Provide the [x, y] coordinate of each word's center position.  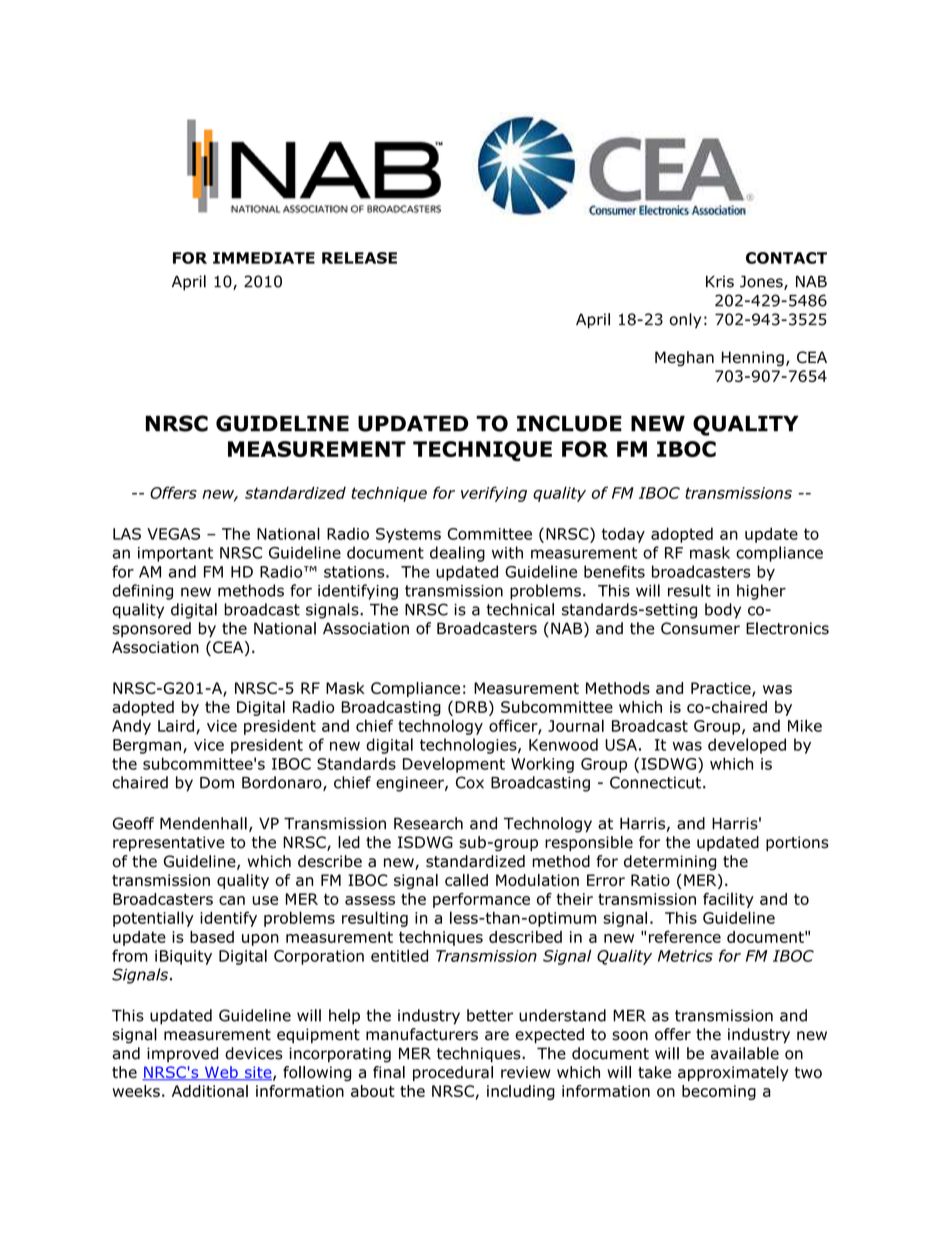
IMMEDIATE [264, 258]
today [623, 535]
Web [221, 1073]
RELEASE [359, 258]
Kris [720, 282]
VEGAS [173, 534]
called [466, 880]
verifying [494, 494]
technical [520, 609]
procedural [453, 1073]
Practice [722, 689]
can [232, 900]
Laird [176, 725]
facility [728, 900]
